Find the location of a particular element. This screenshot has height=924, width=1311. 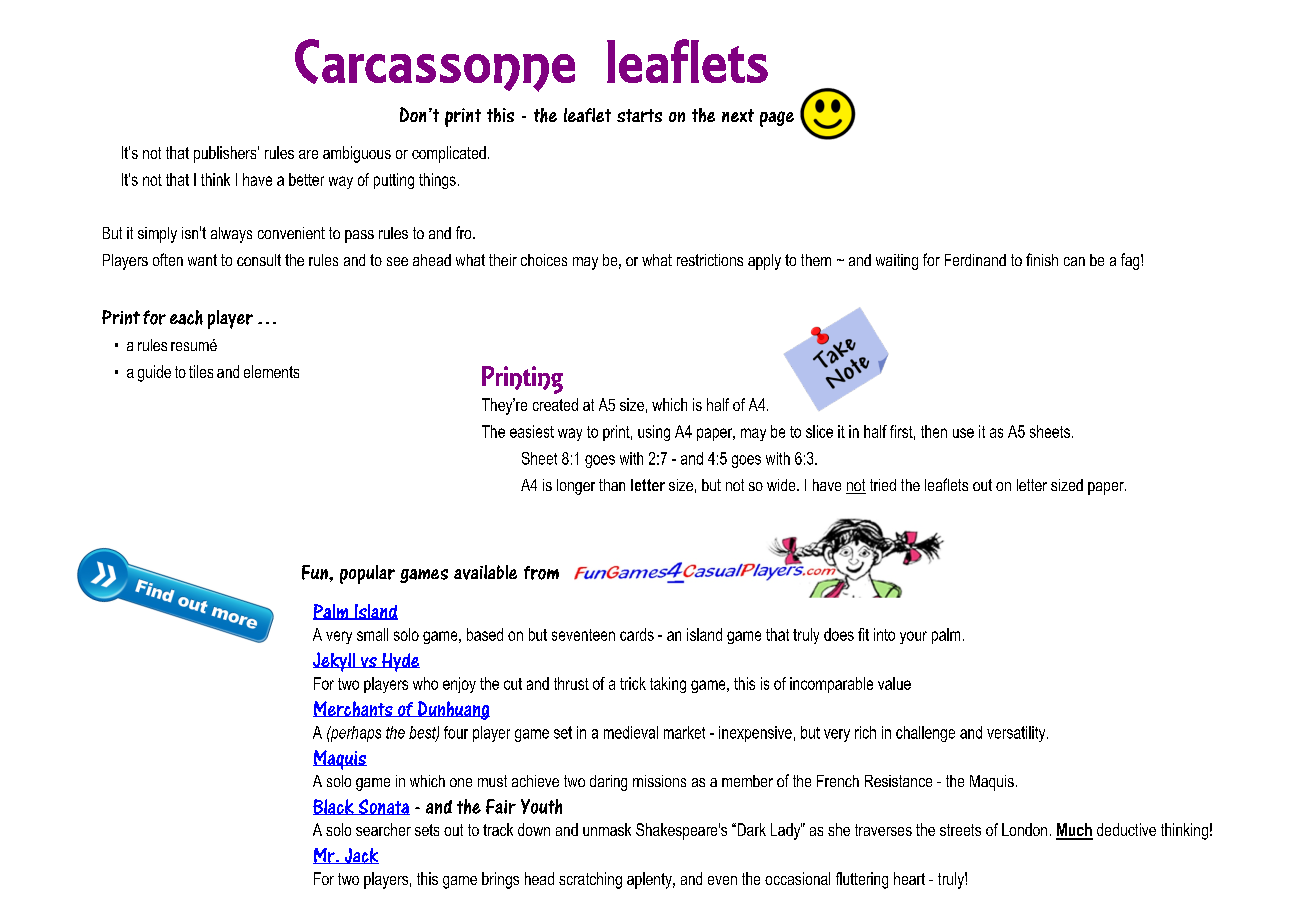

your is located at coordinates (913, 637).
